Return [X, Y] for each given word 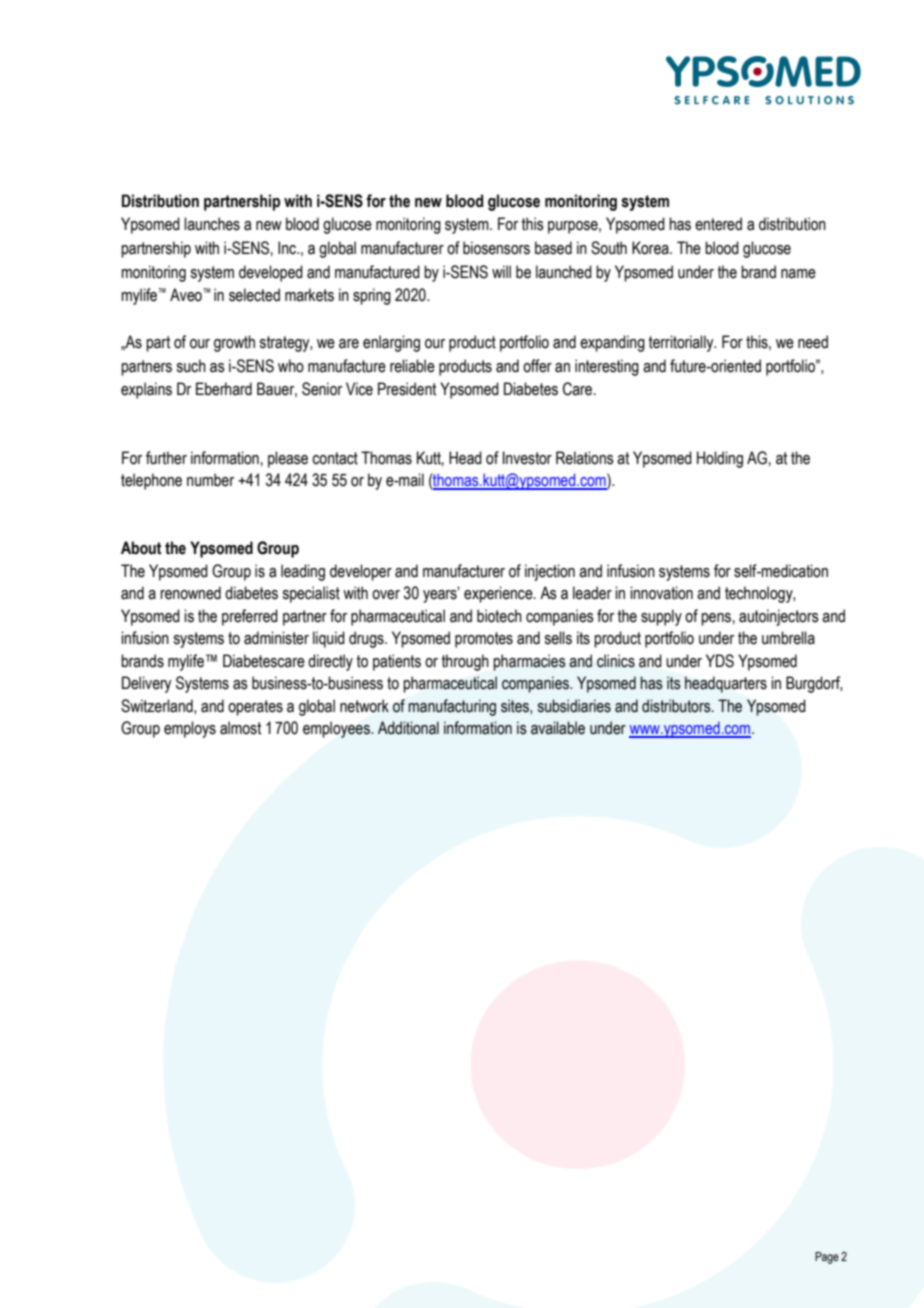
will [501, 271]
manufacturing [452, 707]
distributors [677, 706]
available [558, 728]
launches [212, 224]
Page [827, 1258]
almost [240, 728]
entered [718, 224]
